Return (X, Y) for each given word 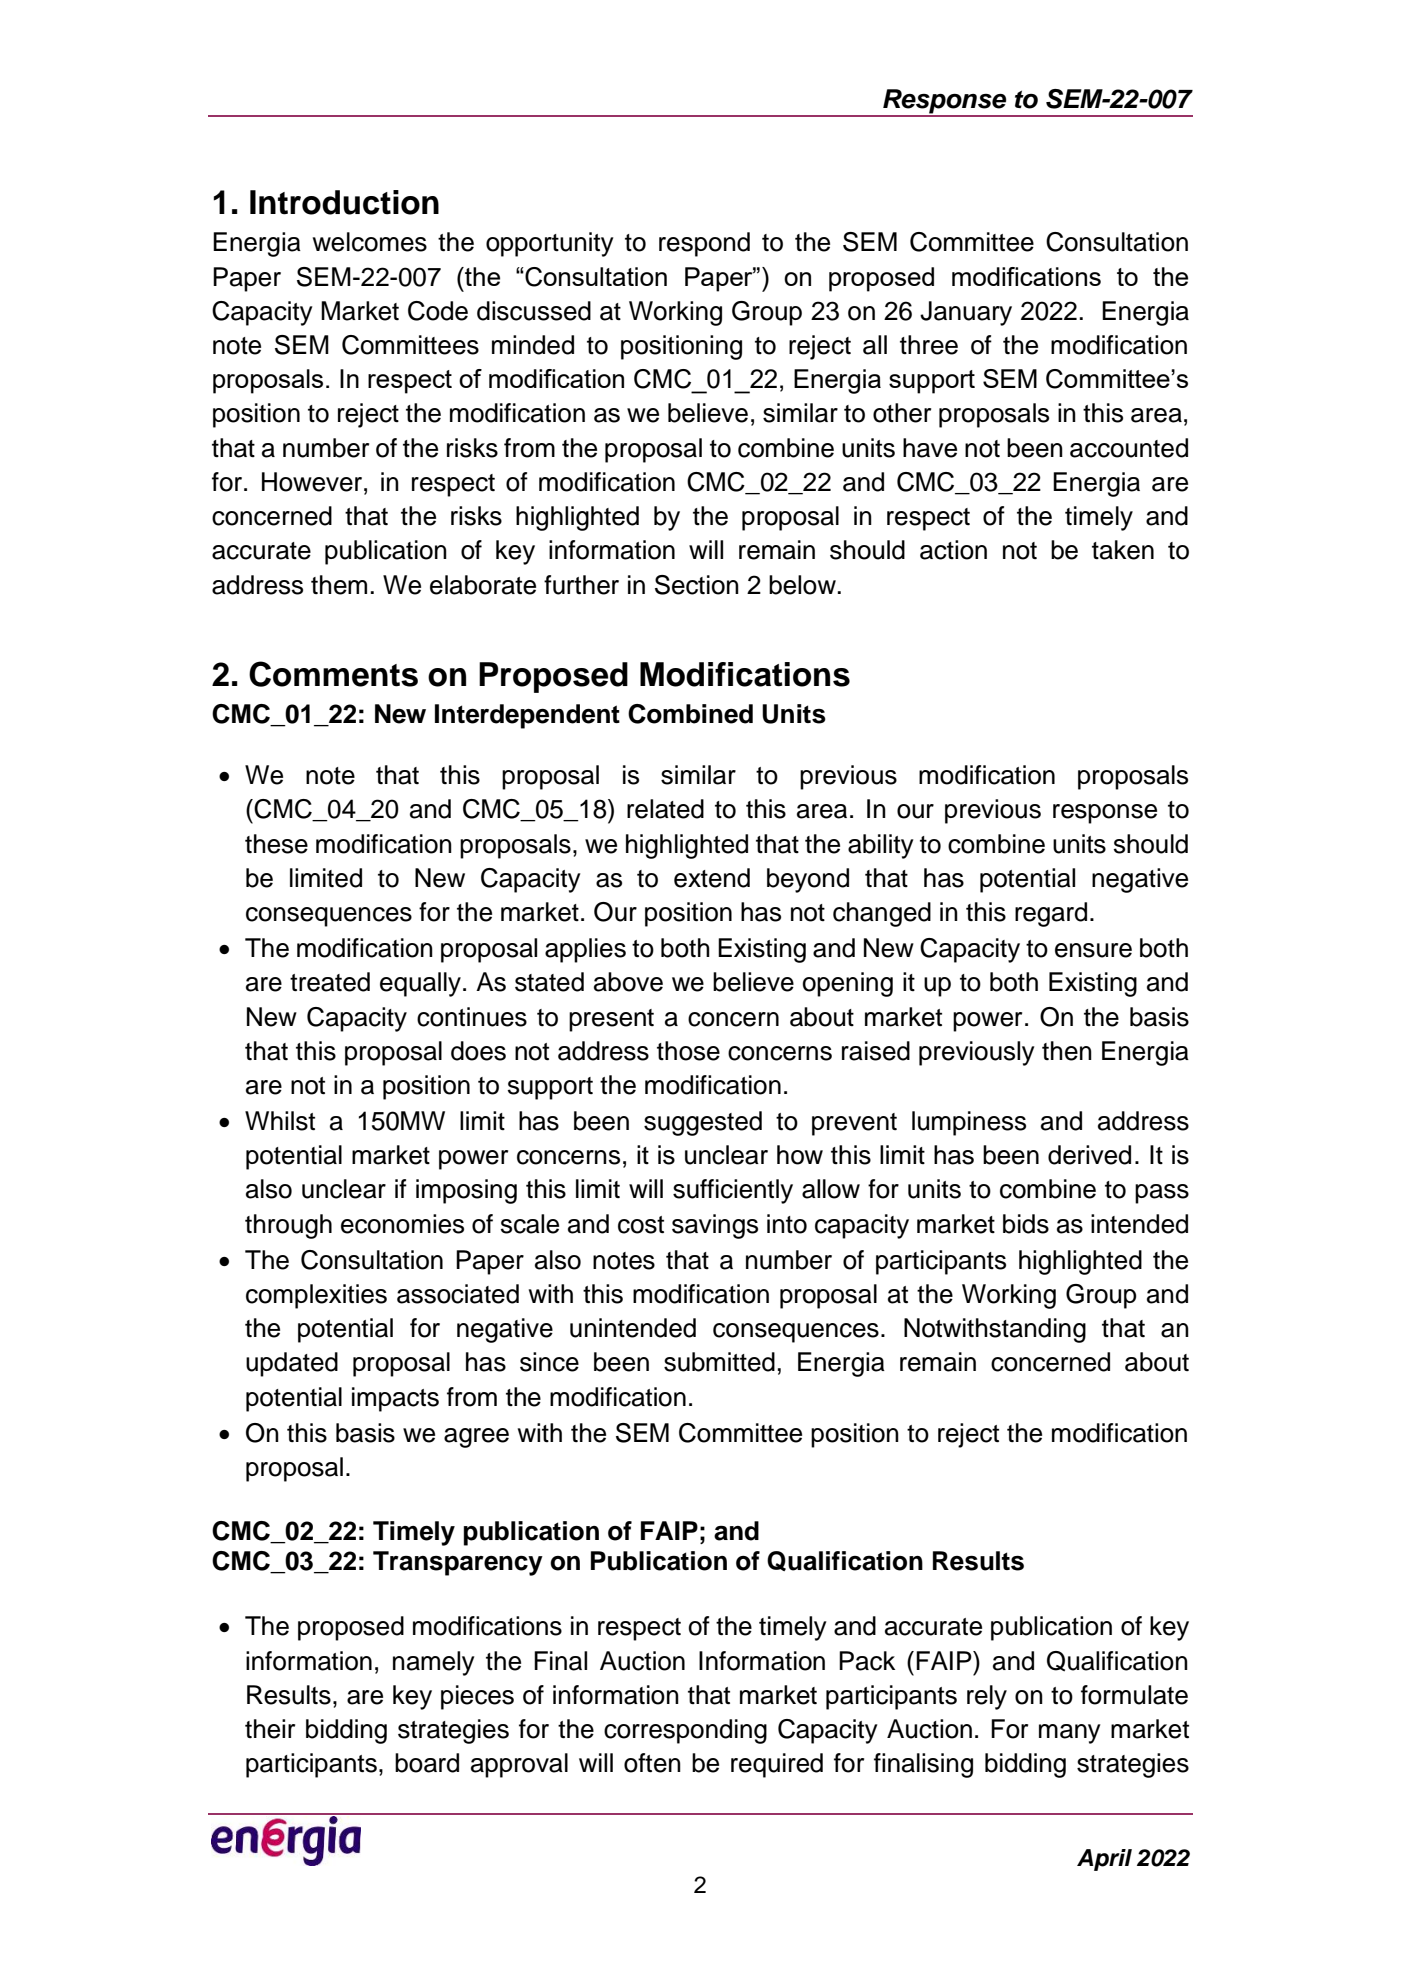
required (777, 1765)
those (688, 1051)
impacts (395, 1399)
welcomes (370, 242)
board (427, 1763)
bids (1026, 1224)
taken (1123, 550)
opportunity (550, 244)
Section (697, 585)
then (1067, 1051)
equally (420, 984)
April (1104, 1860)
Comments (333, 674)
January (966, 313)
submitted (719, 1362)
